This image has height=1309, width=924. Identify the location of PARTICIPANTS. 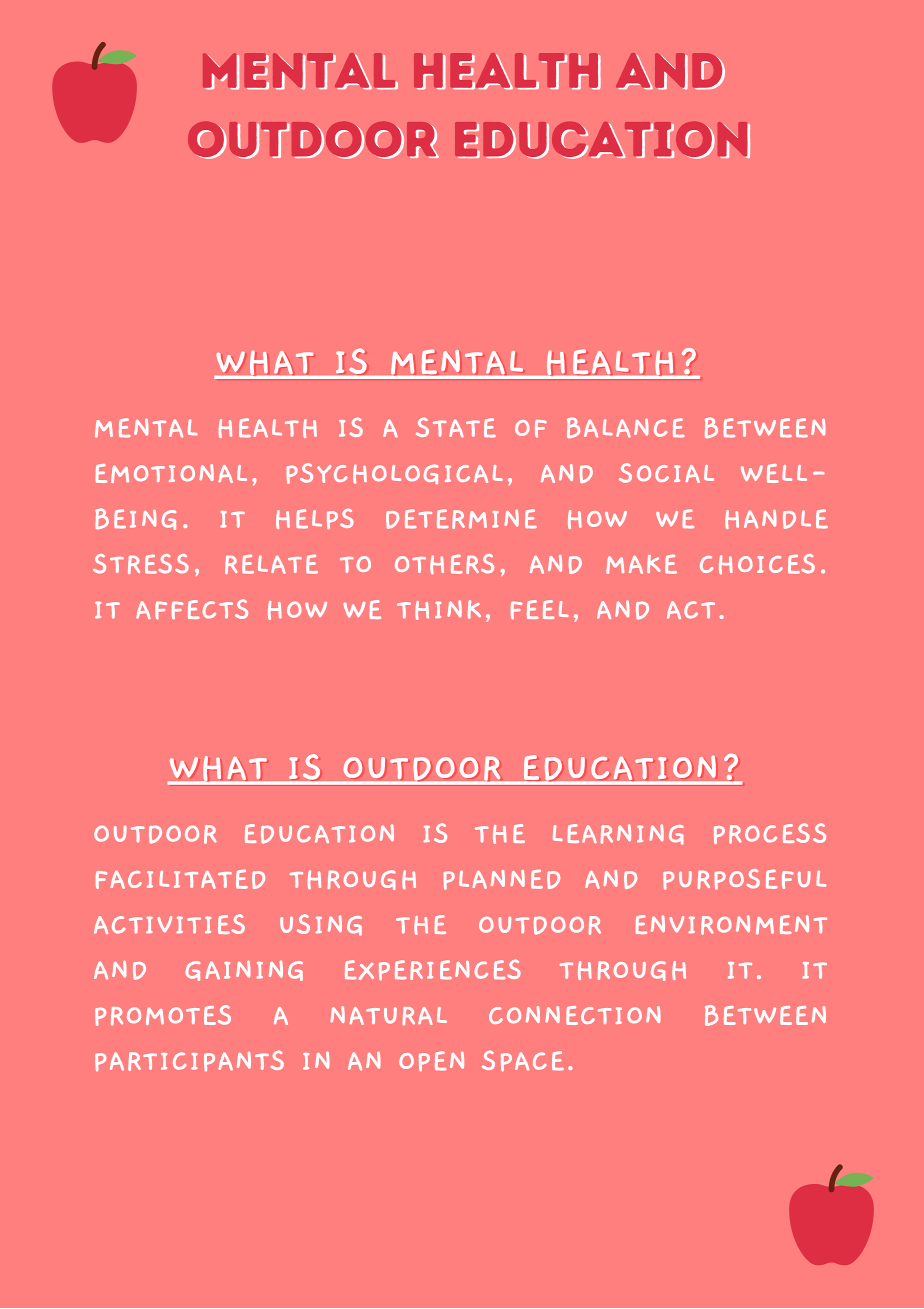
(189, 1060).
